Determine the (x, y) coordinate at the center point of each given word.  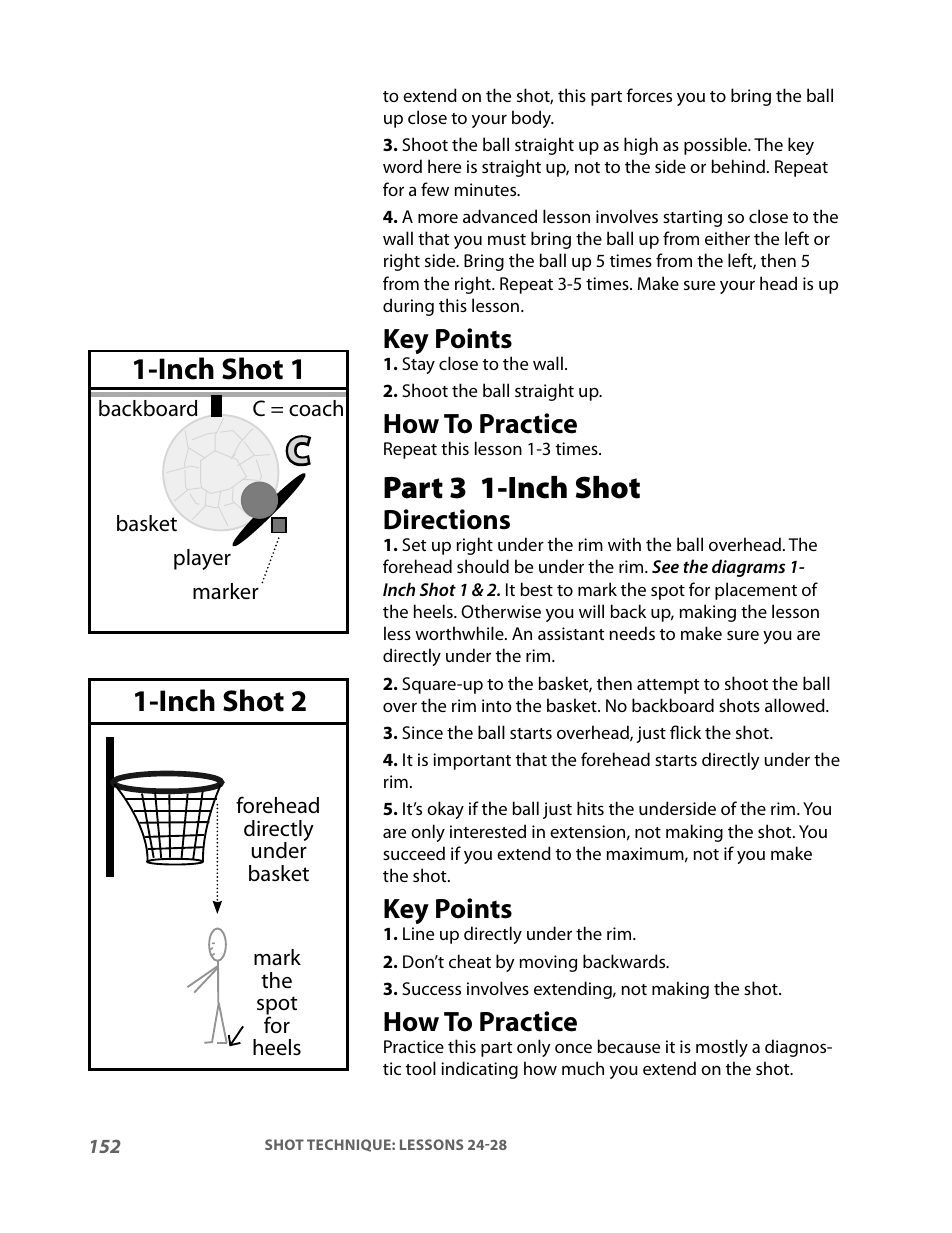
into (497, 705)
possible (716, 146)
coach (316, 408)
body (532, 119)
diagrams (748, 568)
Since (422, 732)
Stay (418, 365)
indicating (479, 1070)
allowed (796, 705)
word (402, 166)
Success (431, 988)
